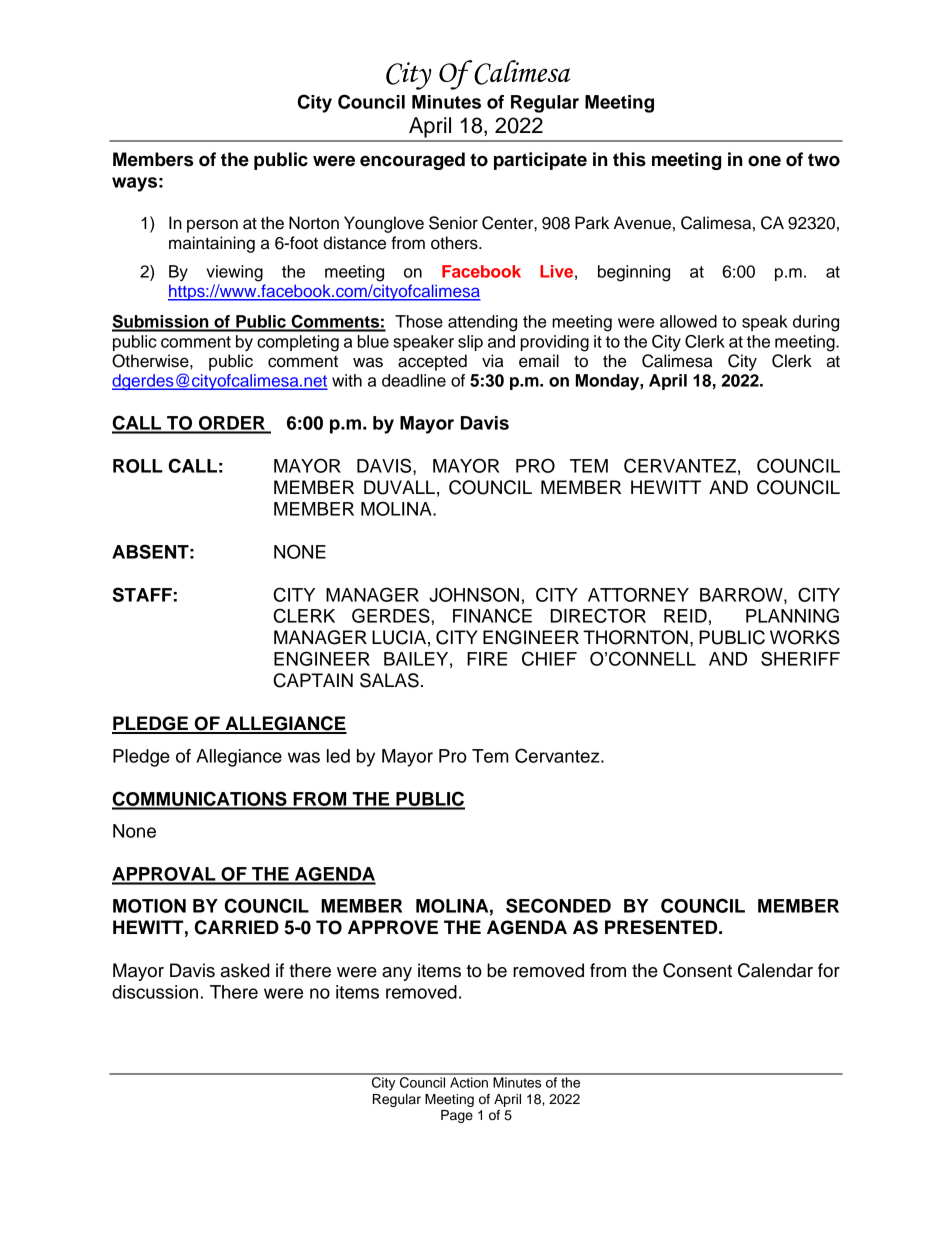 Image resolution: width=952 pixels, height=1233 pixels. I want to click on PLANNING, so click(792, 615).
